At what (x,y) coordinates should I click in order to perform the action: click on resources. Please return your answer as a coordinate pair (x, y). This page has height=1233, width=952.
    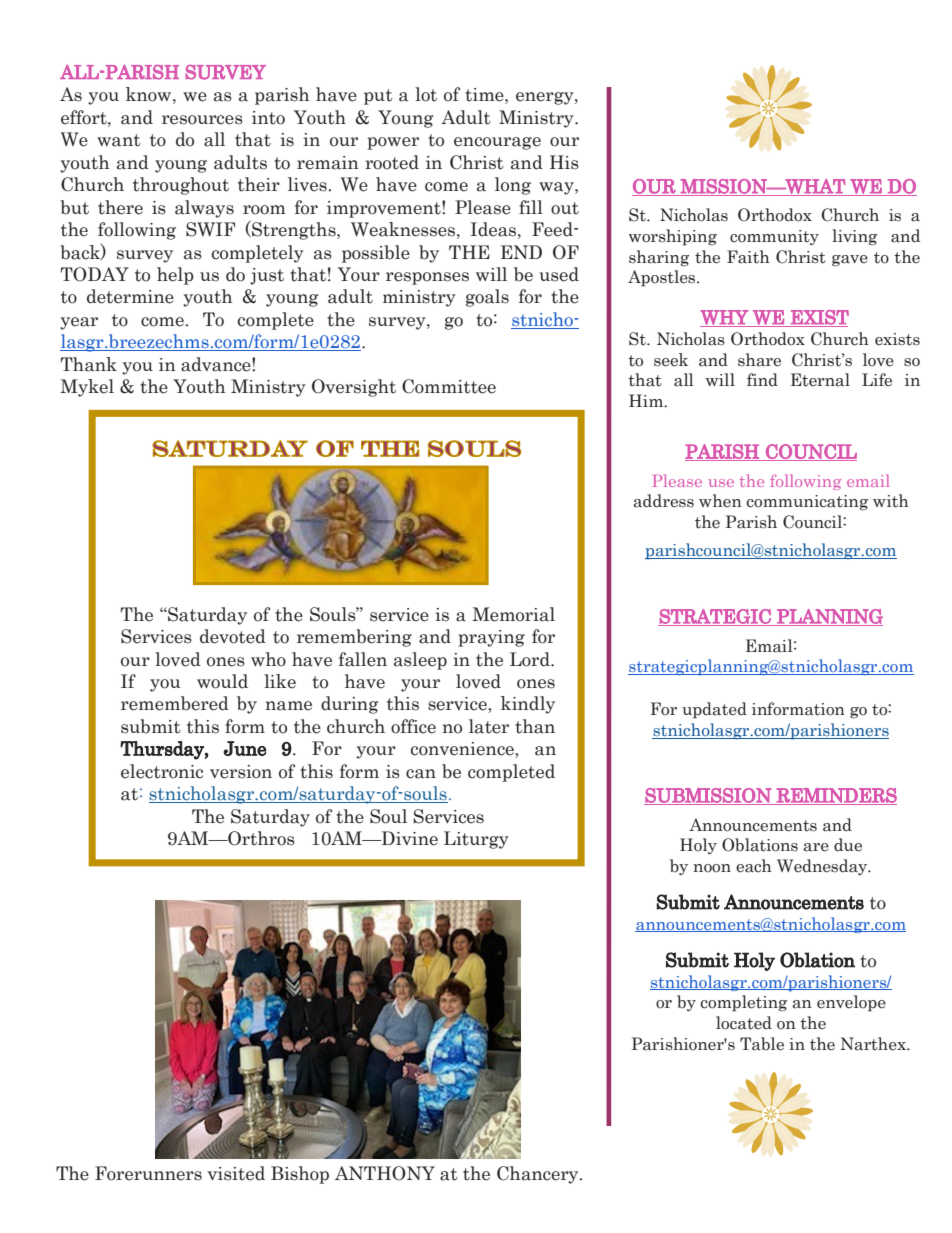
    Looking at the image, I should click on (202, 120).
